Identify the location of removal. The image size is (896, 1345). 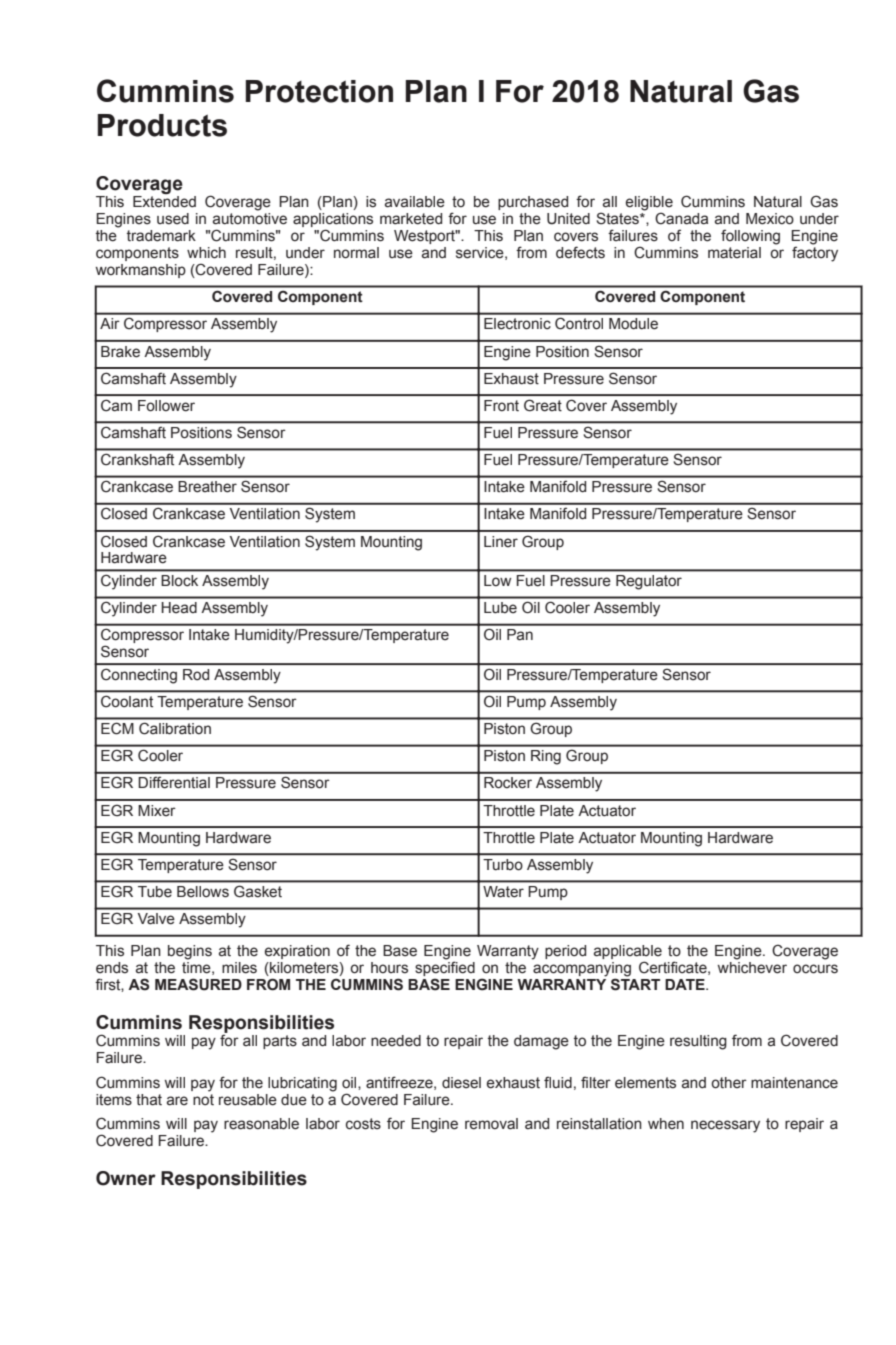
(491, 1124).
